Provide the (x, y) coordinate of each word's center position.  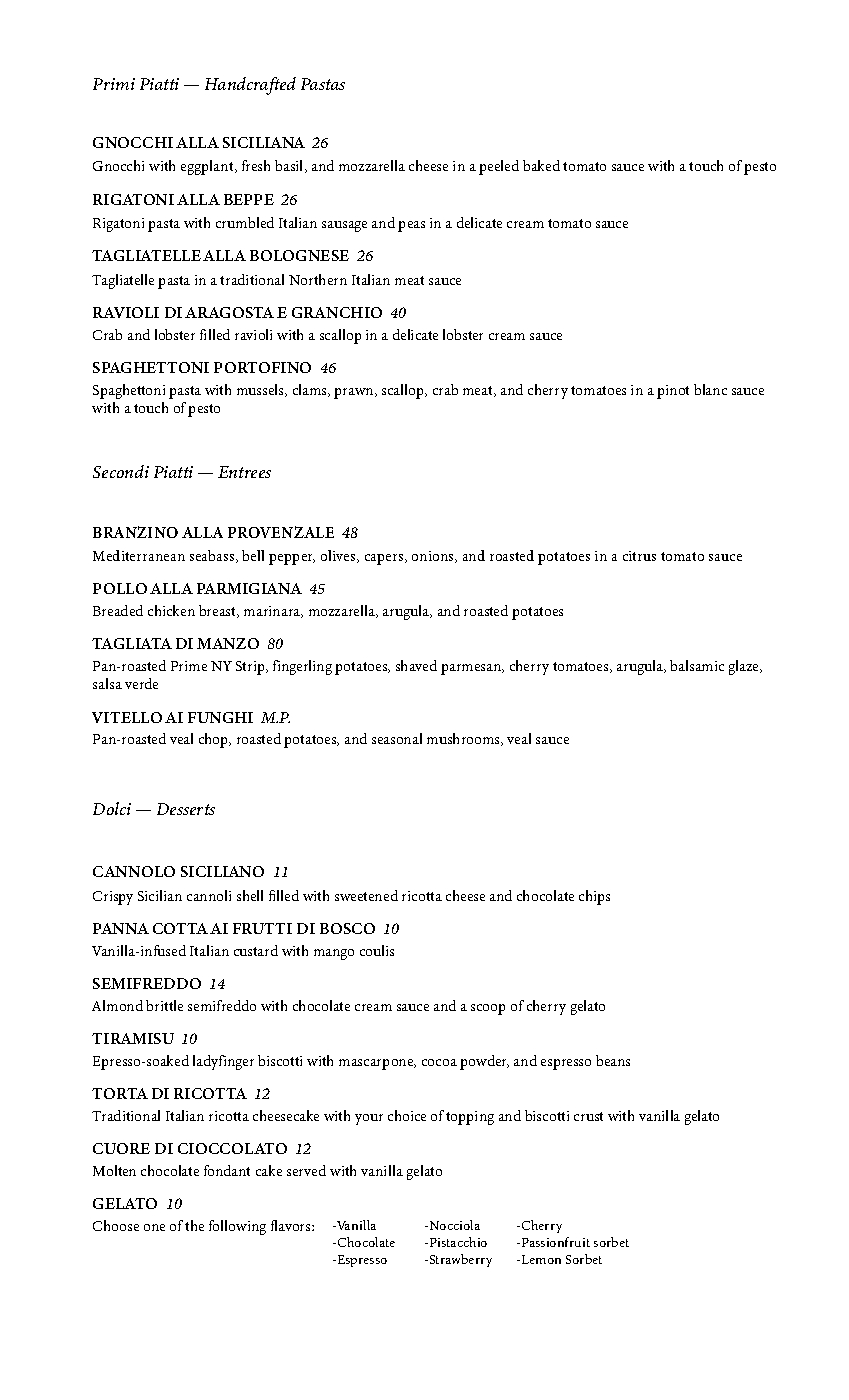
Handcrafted (250, 86)
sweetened (366, 895)
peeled (499, 167)
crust (588, 1116)
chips (594, 897)
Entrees (244, 472)
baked (541, 165)
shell (250, 895)
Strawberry (459, 1260)
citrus (639, 556)
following (237, 1227)
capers (385, 559)
